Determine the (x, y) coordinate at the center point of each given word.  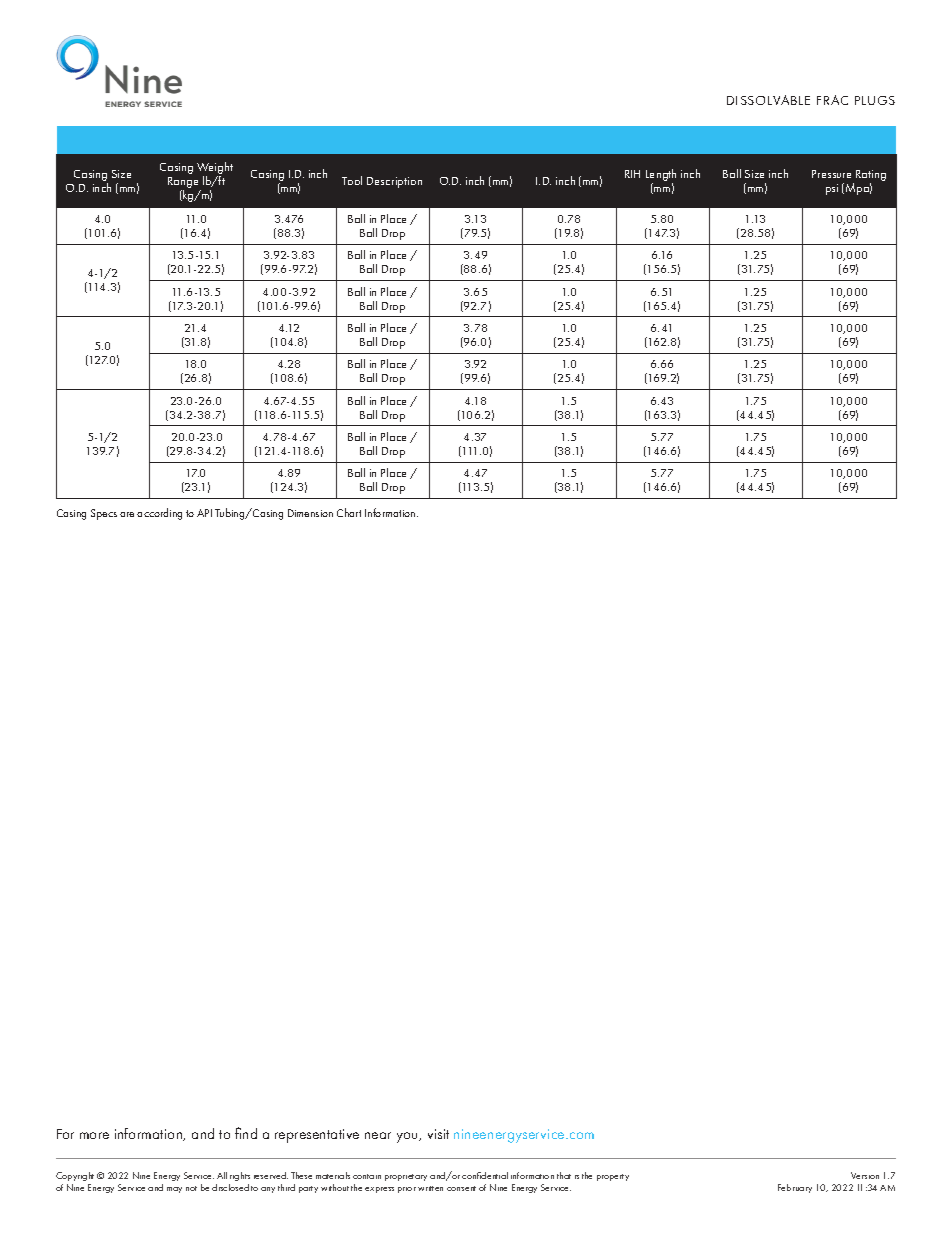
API (204, 513)
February (795, 1188)
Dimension (310, 513)
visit (438, 1134)
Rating (871, 177)
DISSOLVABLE (768, 100)
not (191, 1188)
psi (832, 189)
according (159, 514)
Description (394, 182)
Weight (215, 169)
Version (865, 1175)
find (246, 1133)
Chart (349, 512)
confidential (485, 1175)
